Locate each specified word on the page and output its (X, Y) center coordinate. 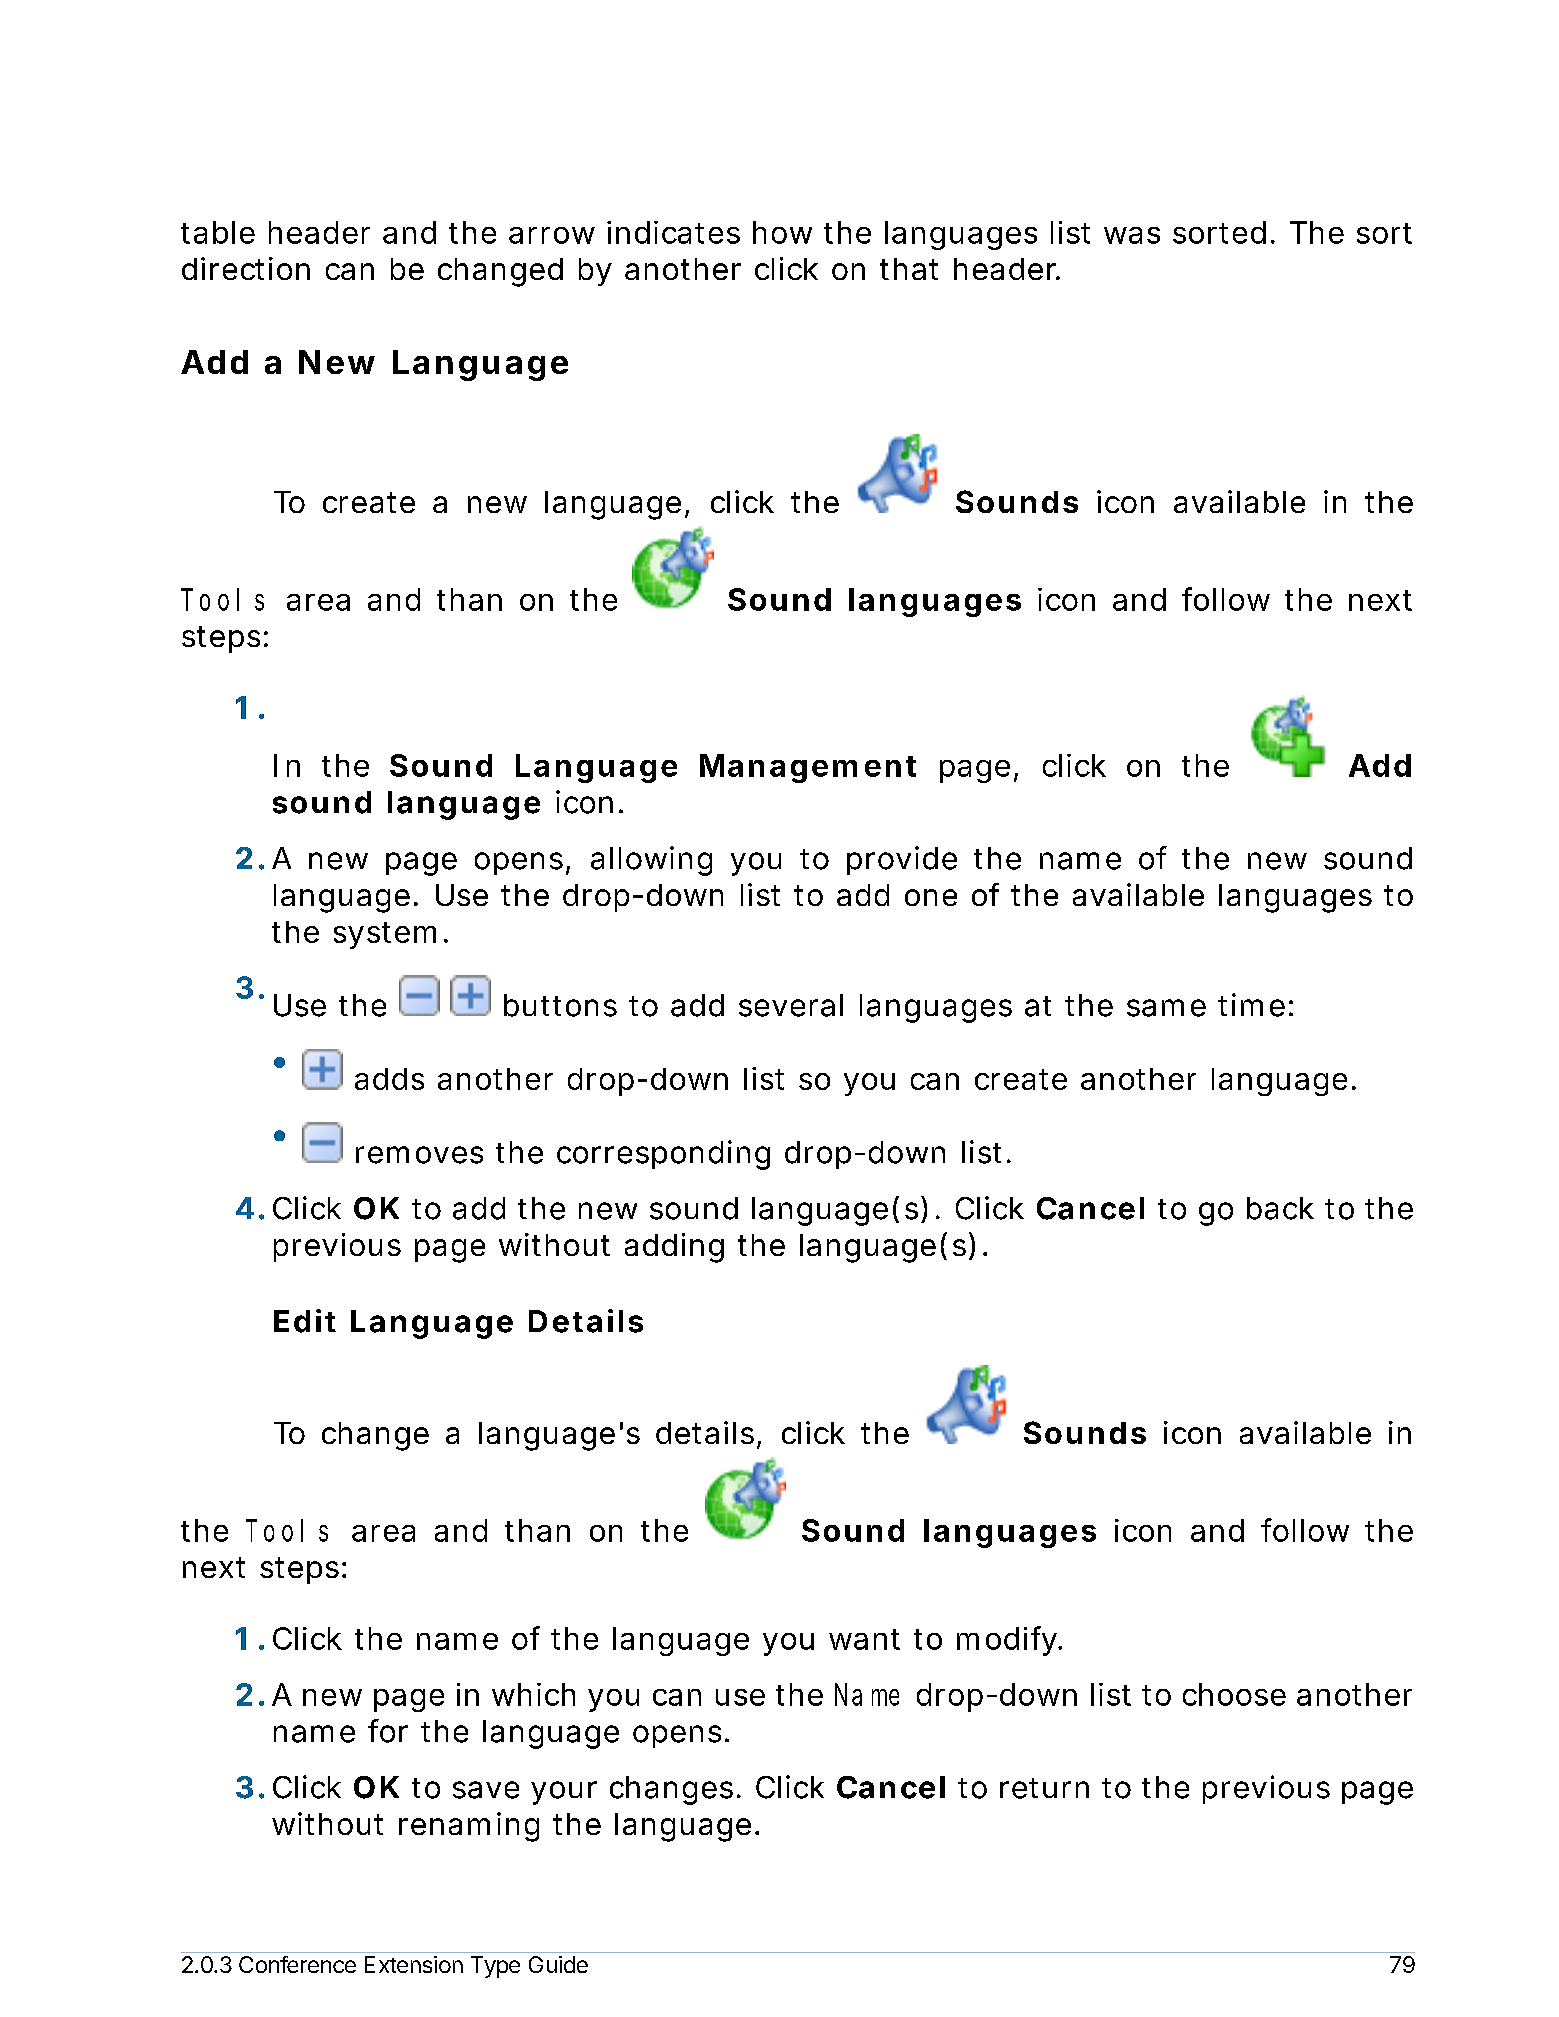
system (390, 935)
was (1132, 235)
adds (389, 1079)
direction (246, 268)
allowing (651, 861)
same (1166, 1008)
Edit (305, 1321)
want (864, 1639)
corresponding (663, 1155)
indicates (673, 232)
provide (902, 860)
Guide (558, 1964)
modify (1009, 1641)
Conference (297, 1964)
